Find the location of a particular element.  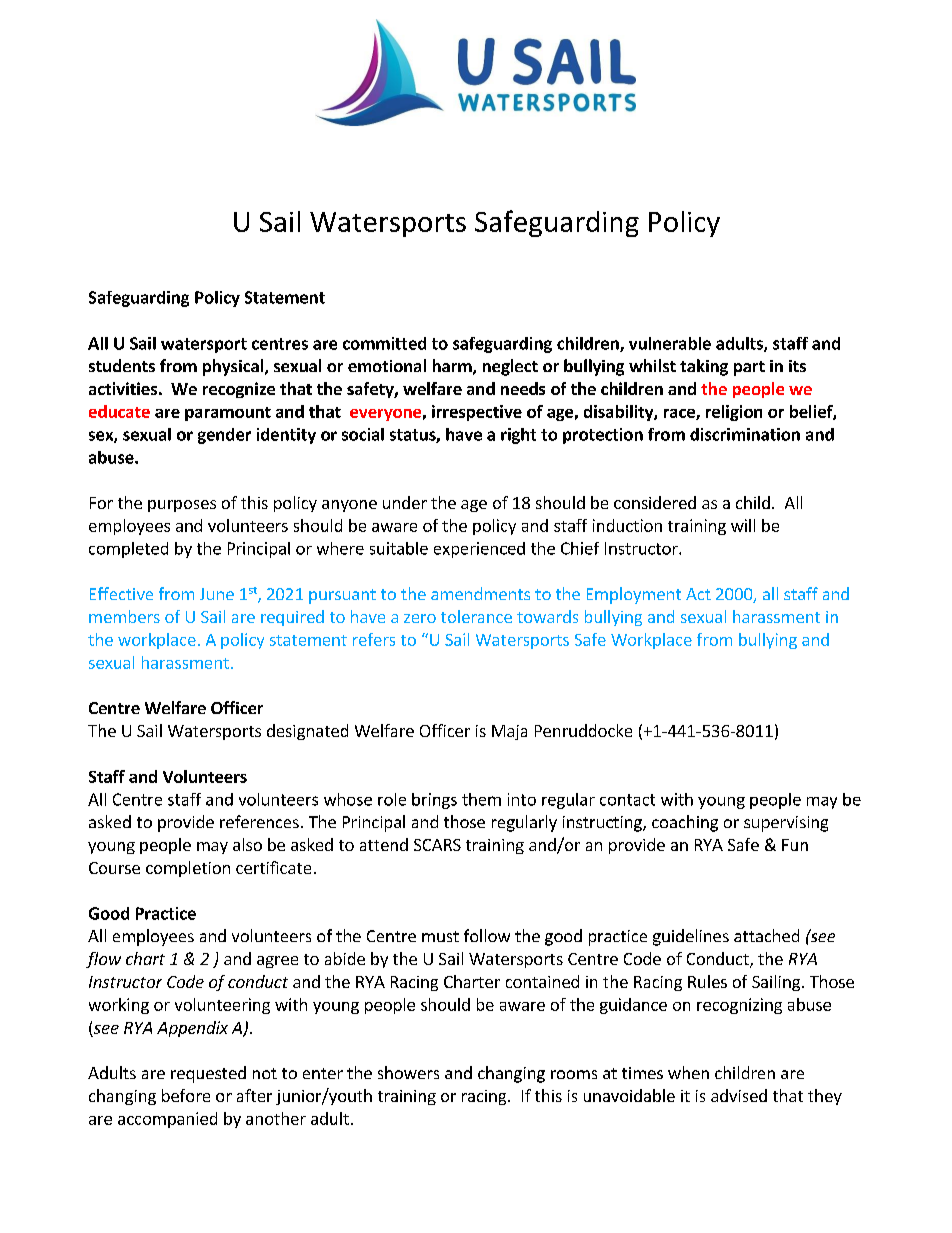

contact is located at coordinates (627, 800).
